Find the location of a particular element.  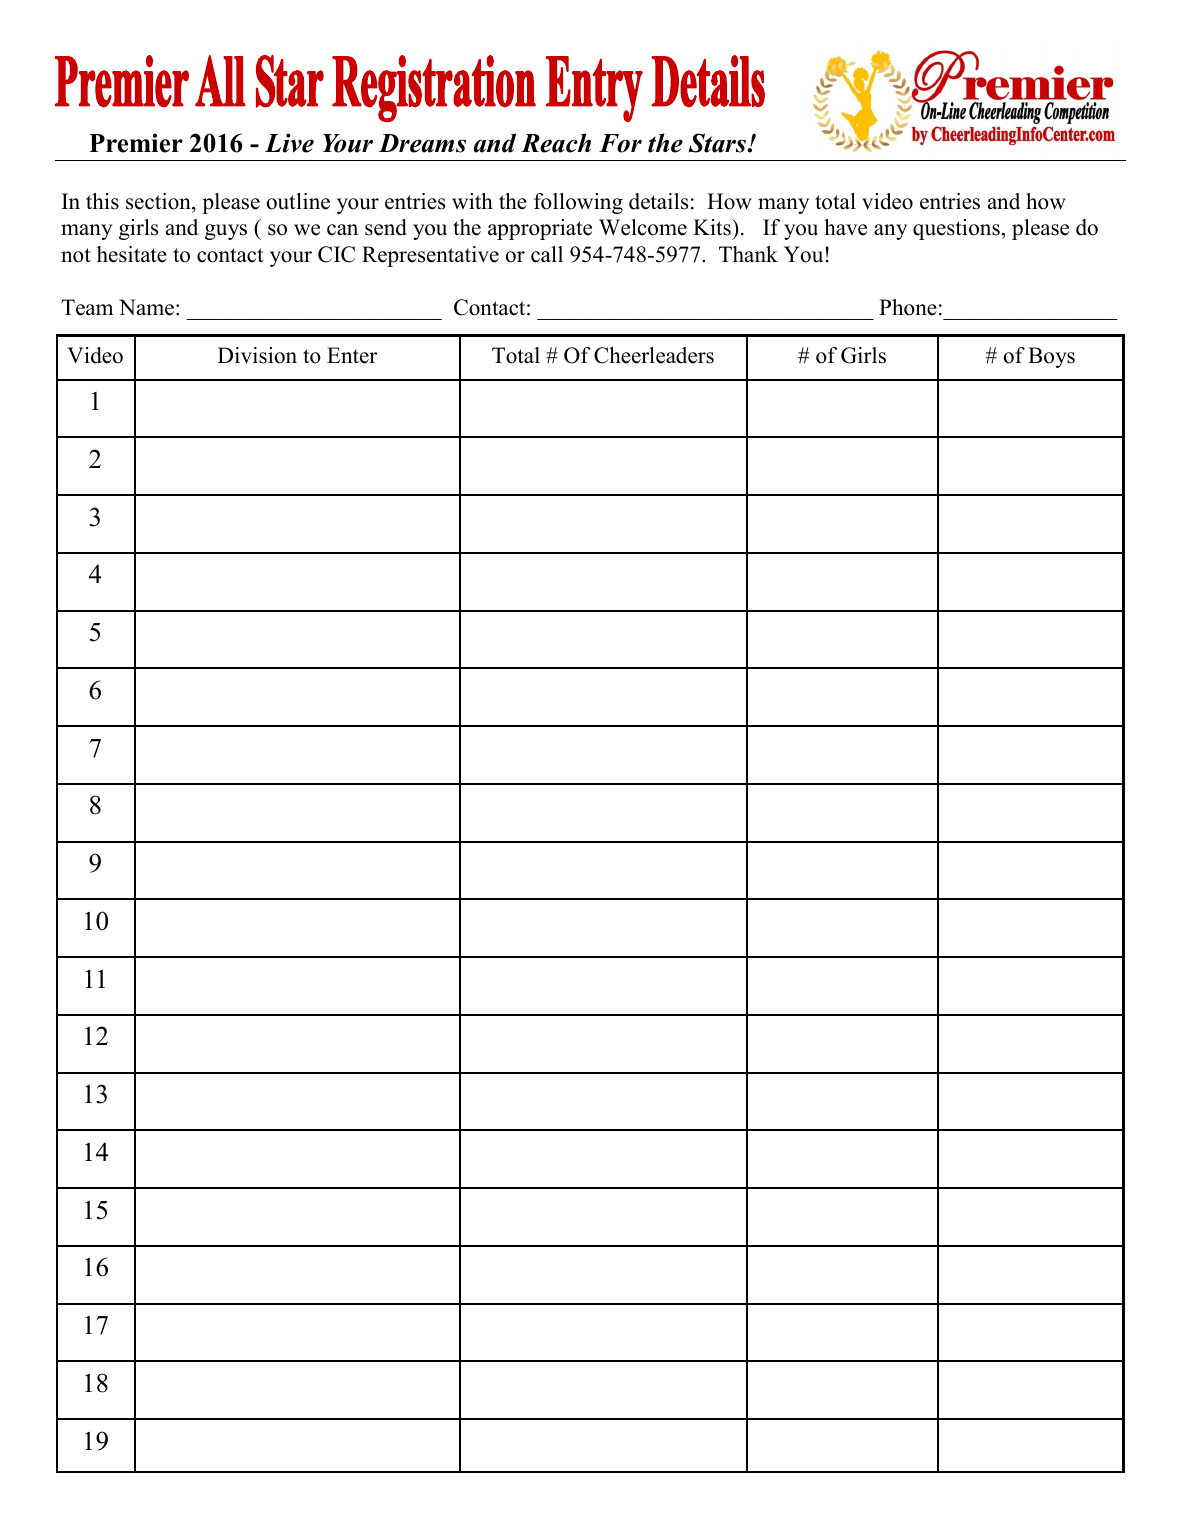

Premier is located at coordinates (136, 143).
